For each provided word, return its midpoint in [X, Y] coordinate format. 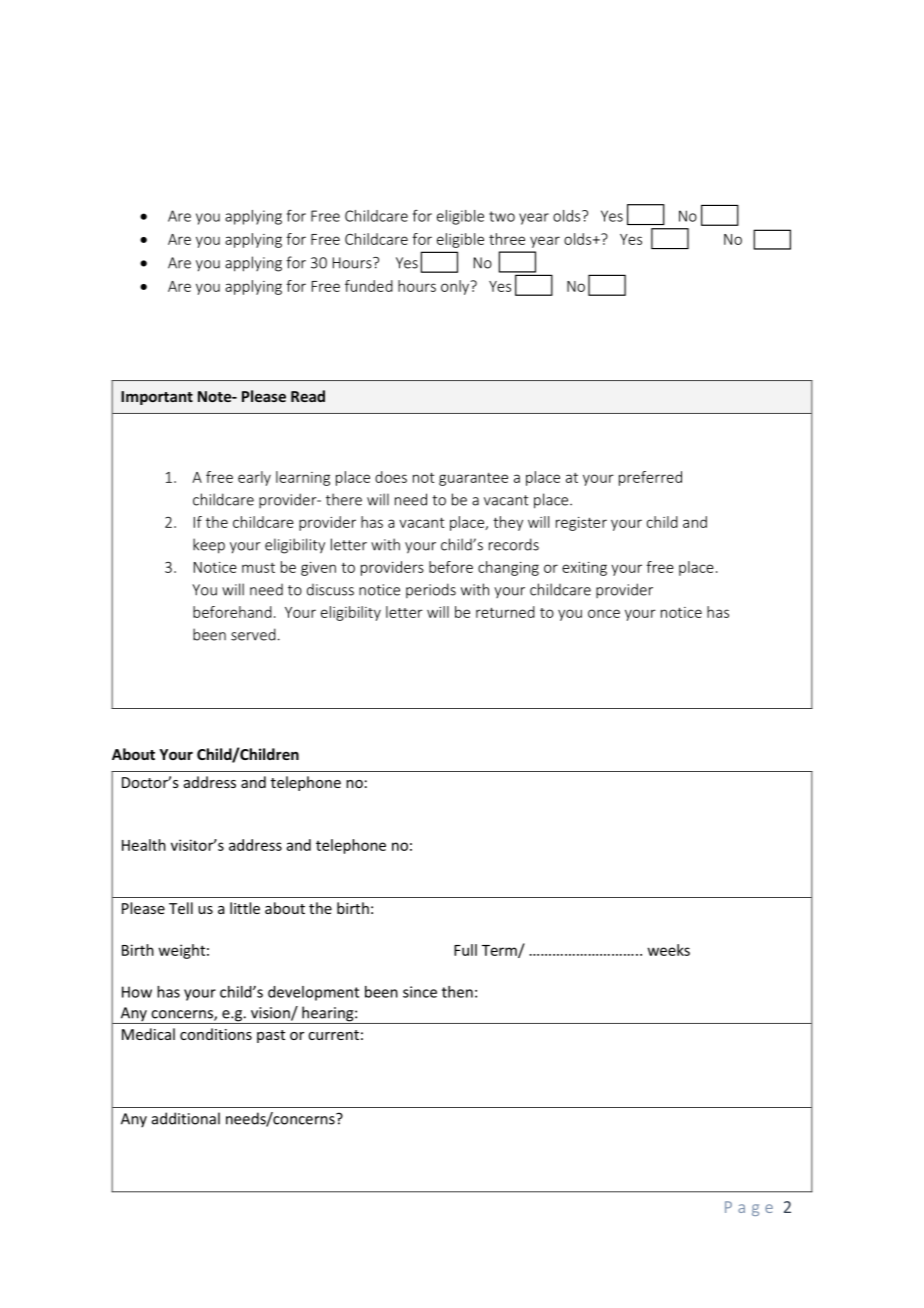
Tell [181, 908]
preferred [650, 478]
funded [369, 286]
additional [186, 1118]
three [507, 239]
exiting [584, 569]
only [456, 287]
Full [465, 950]
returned [505, 612]
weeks [669, 950]
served [253, 634]
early [254, 478]
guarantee [473, 479]
